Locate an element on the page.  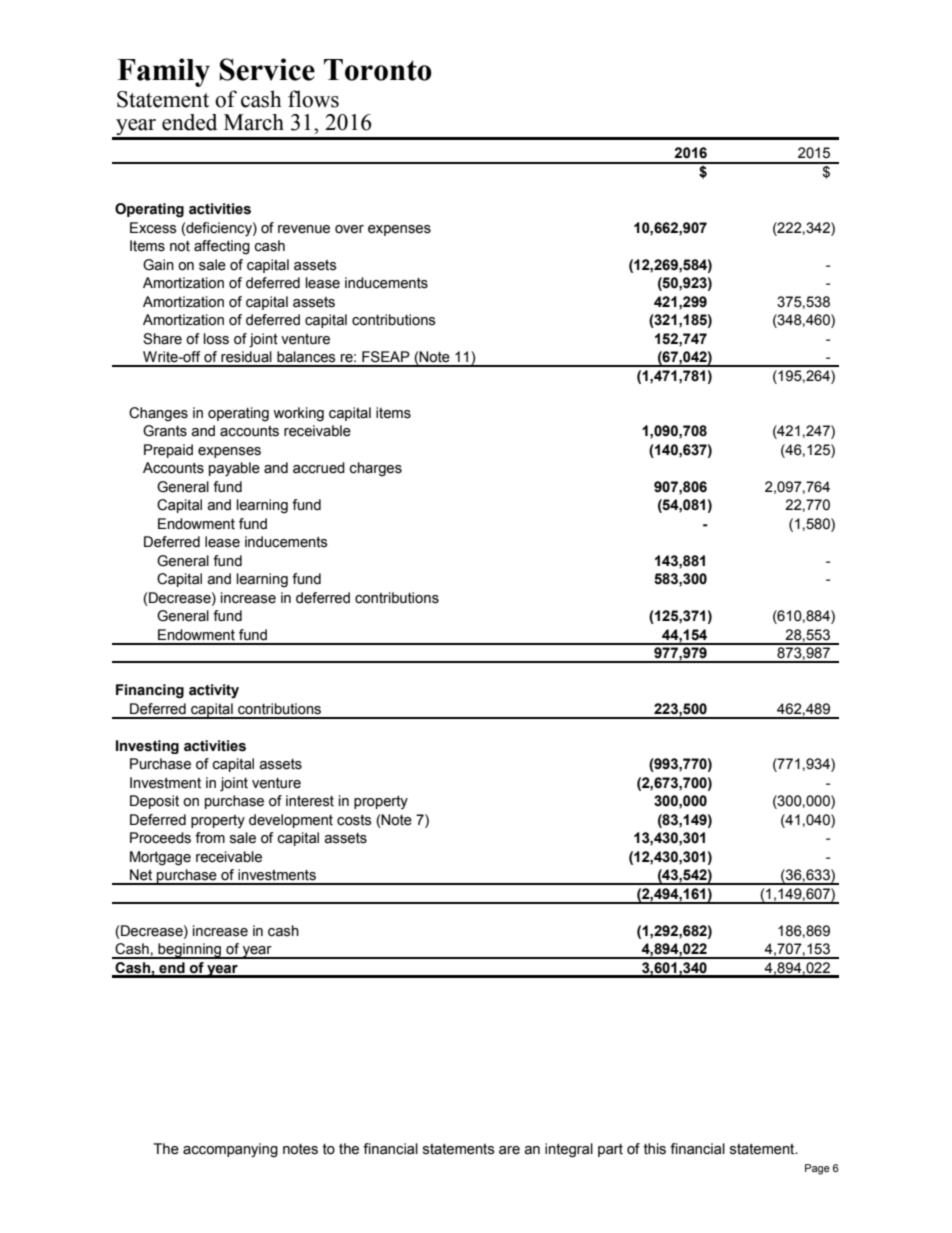
costs is located at coordinates (354, 820).
